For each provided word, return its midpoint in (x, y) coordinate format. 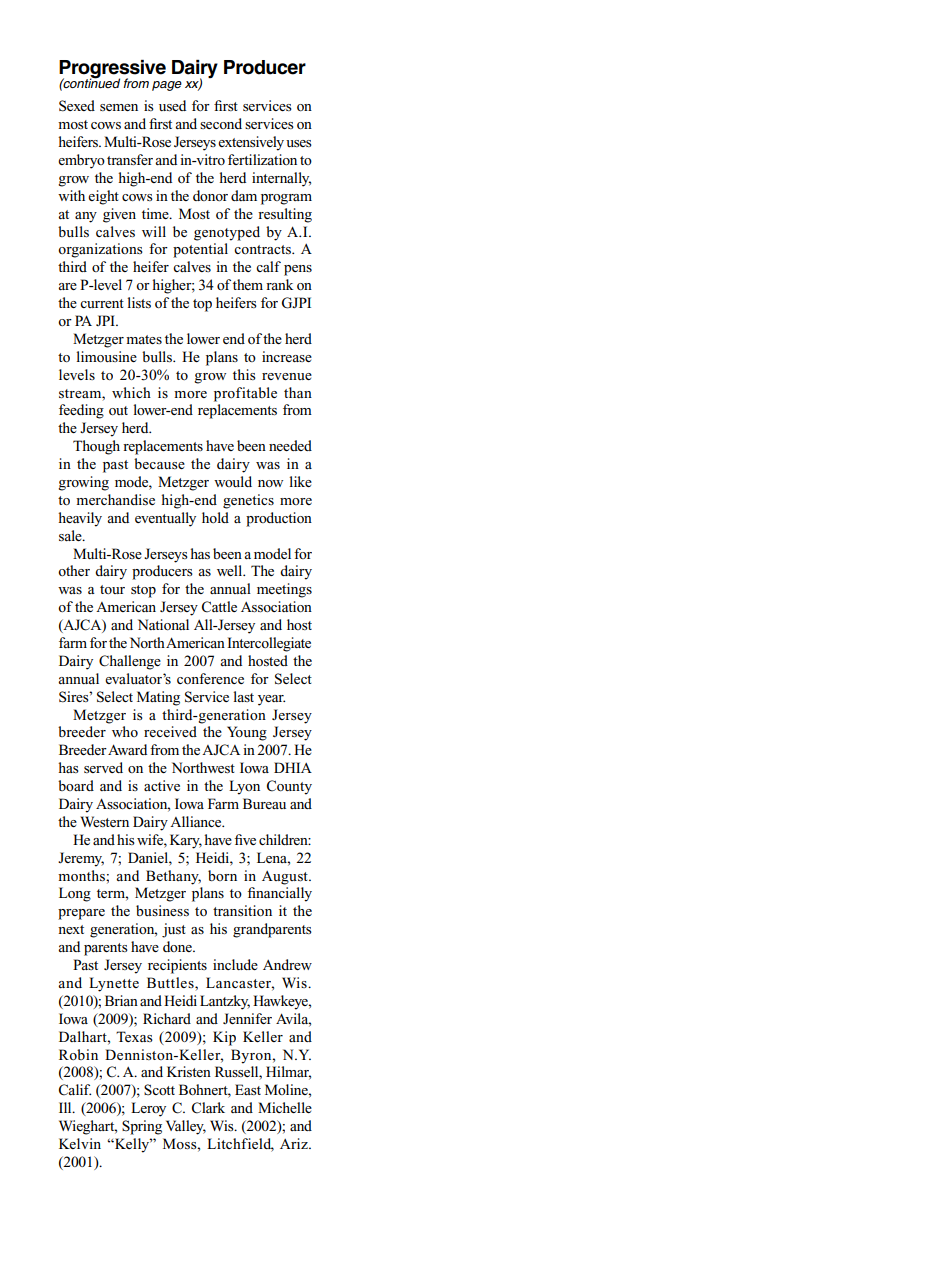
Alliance (197, 821)
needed (290, 445)
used (172, 105)
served (103, 767)
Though (96, 447)
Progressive (112, 70)
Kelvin (80, 1143)
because (159, 463)
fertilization (262, 159)
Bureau (264, 803)
